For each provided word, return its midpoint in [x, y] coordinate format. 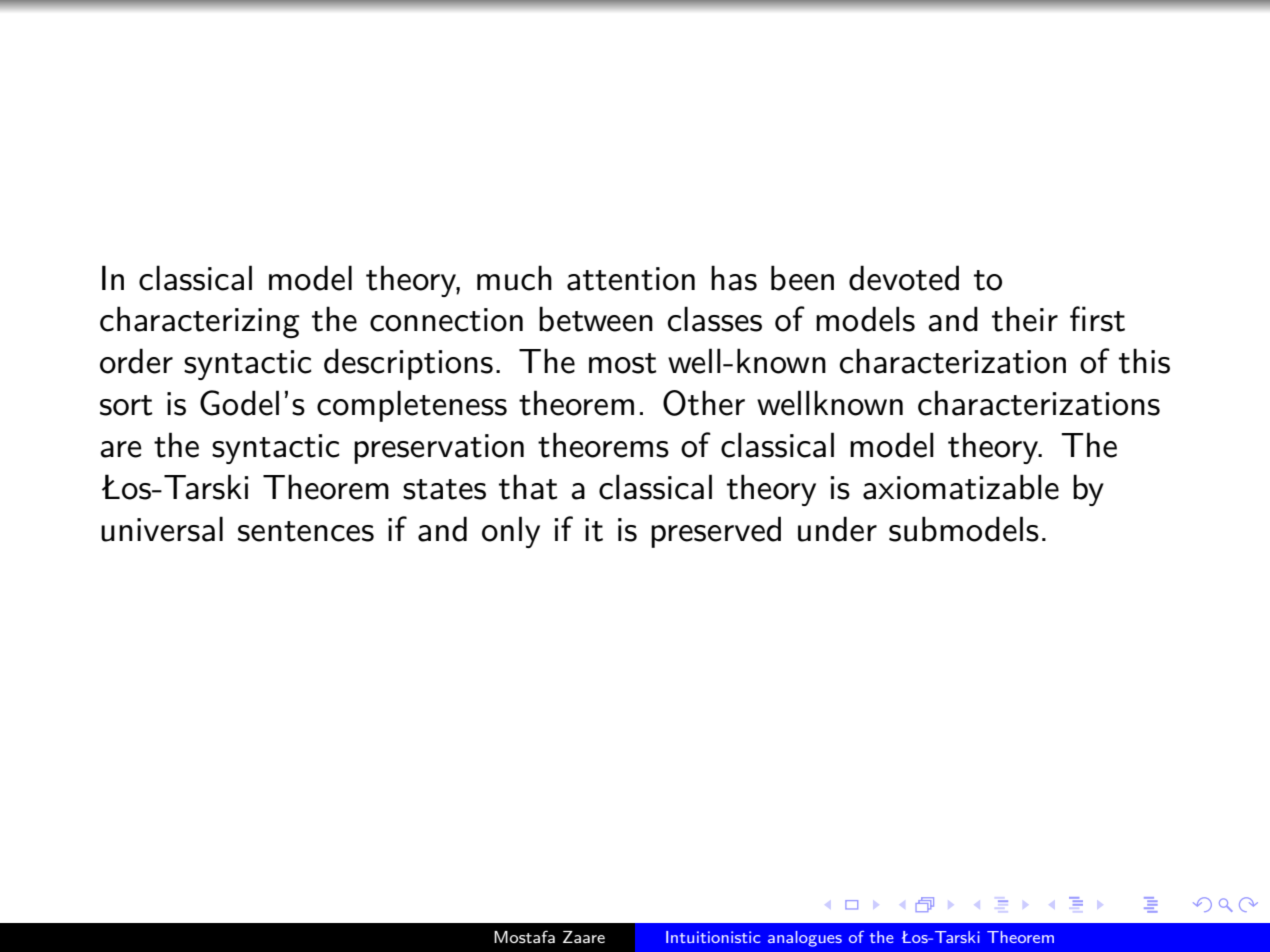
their [1025, 319]
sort [126, 405]
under [837, 529]
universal [162, 529]
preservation [439, 449]
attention [631, 279]
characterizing [200, 322]
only [511, 532]
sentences [306, 531]
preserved [716, 532]
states [444, 489]
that [528, 487]
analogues [805, 939]
